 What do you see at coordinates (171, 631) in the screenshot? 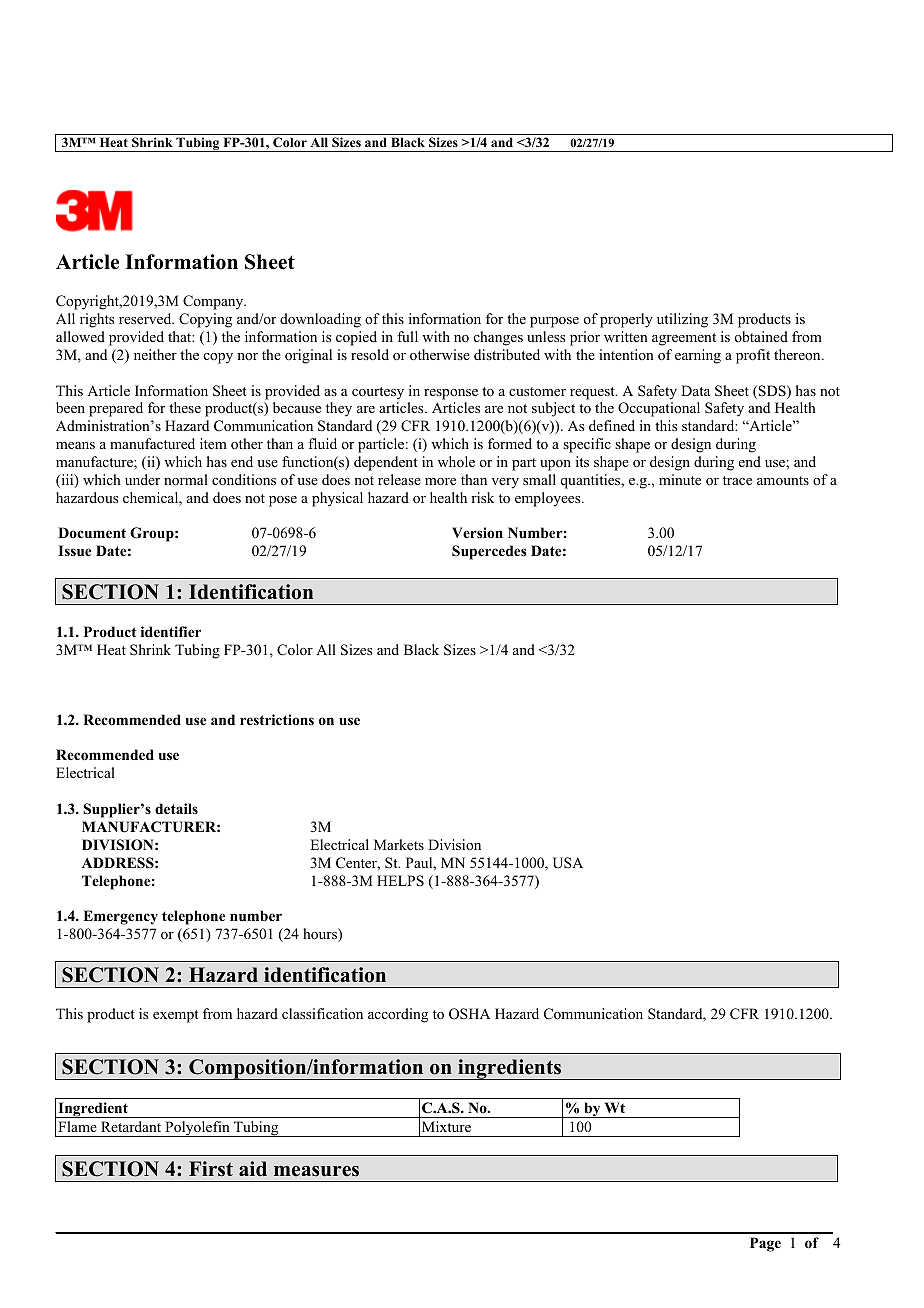
I see `identifier` at bounding box center [171, 631].
